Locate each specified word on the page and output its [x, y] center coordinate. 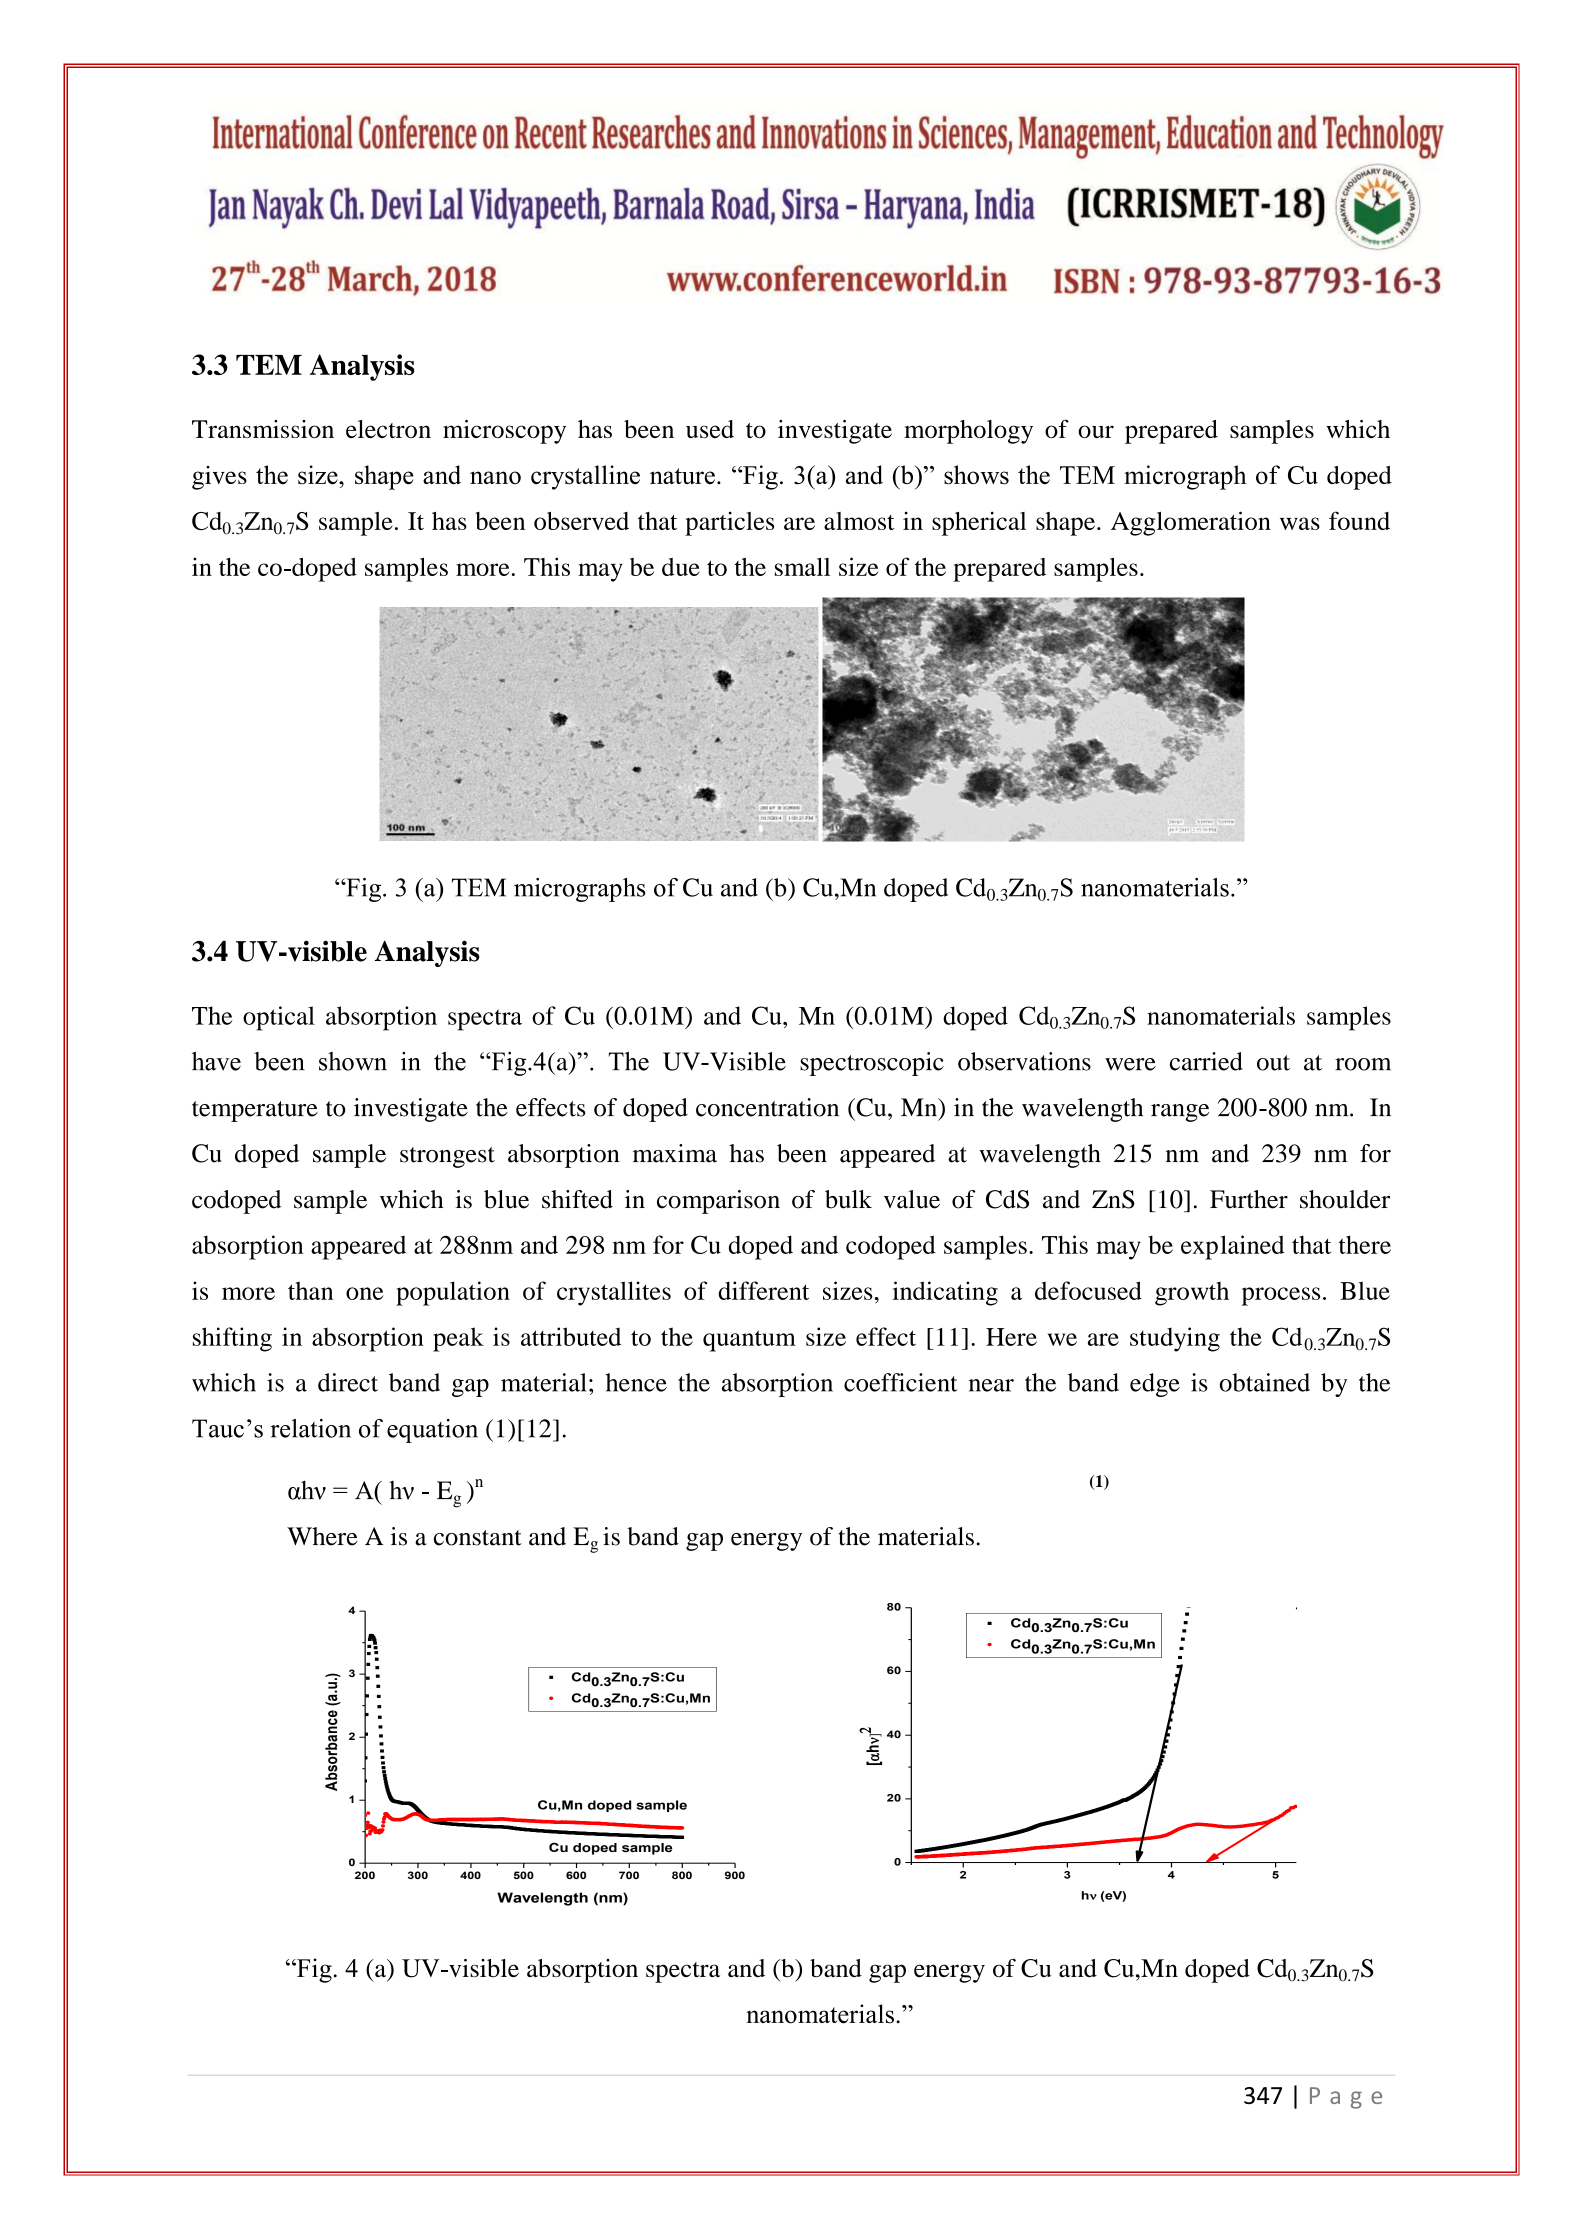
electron [388, 429]
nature [682, 476]
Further [1249, 1199]
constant [478, 1538]
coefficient [901, 1382]
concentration [767, 1107]
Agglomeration [1191, 523]
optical [279, 1018]
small [802, 566]
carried [1206, 1061]
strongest [447, 1157]
